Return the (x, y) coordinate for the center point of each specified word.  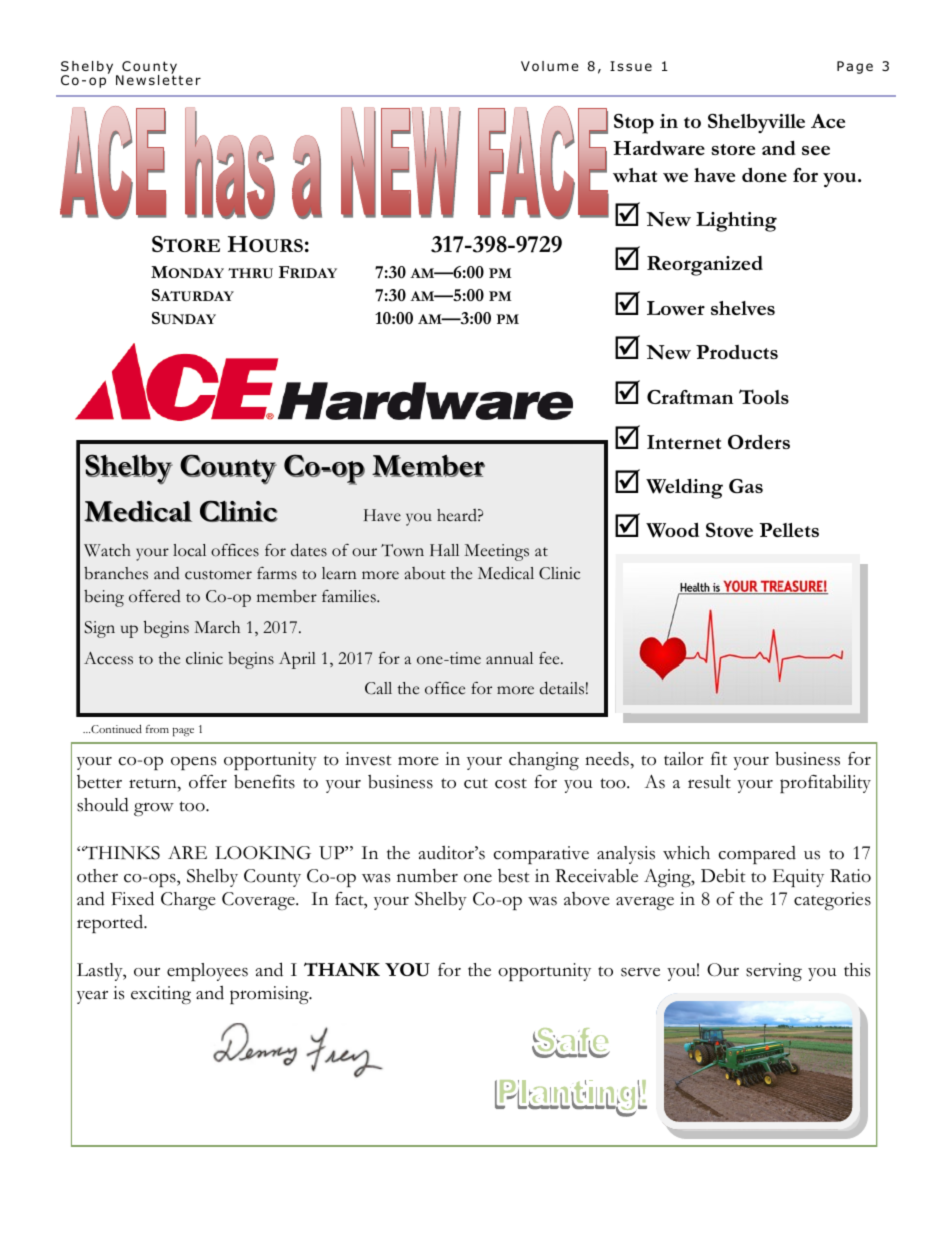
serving (774, 972)
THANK (342, 969)
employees (207, 972)
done (764, 175)
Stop (634, 124)
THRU (250, 273)
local (189, 550)
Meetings (496, 552)
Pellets (789, 530)
